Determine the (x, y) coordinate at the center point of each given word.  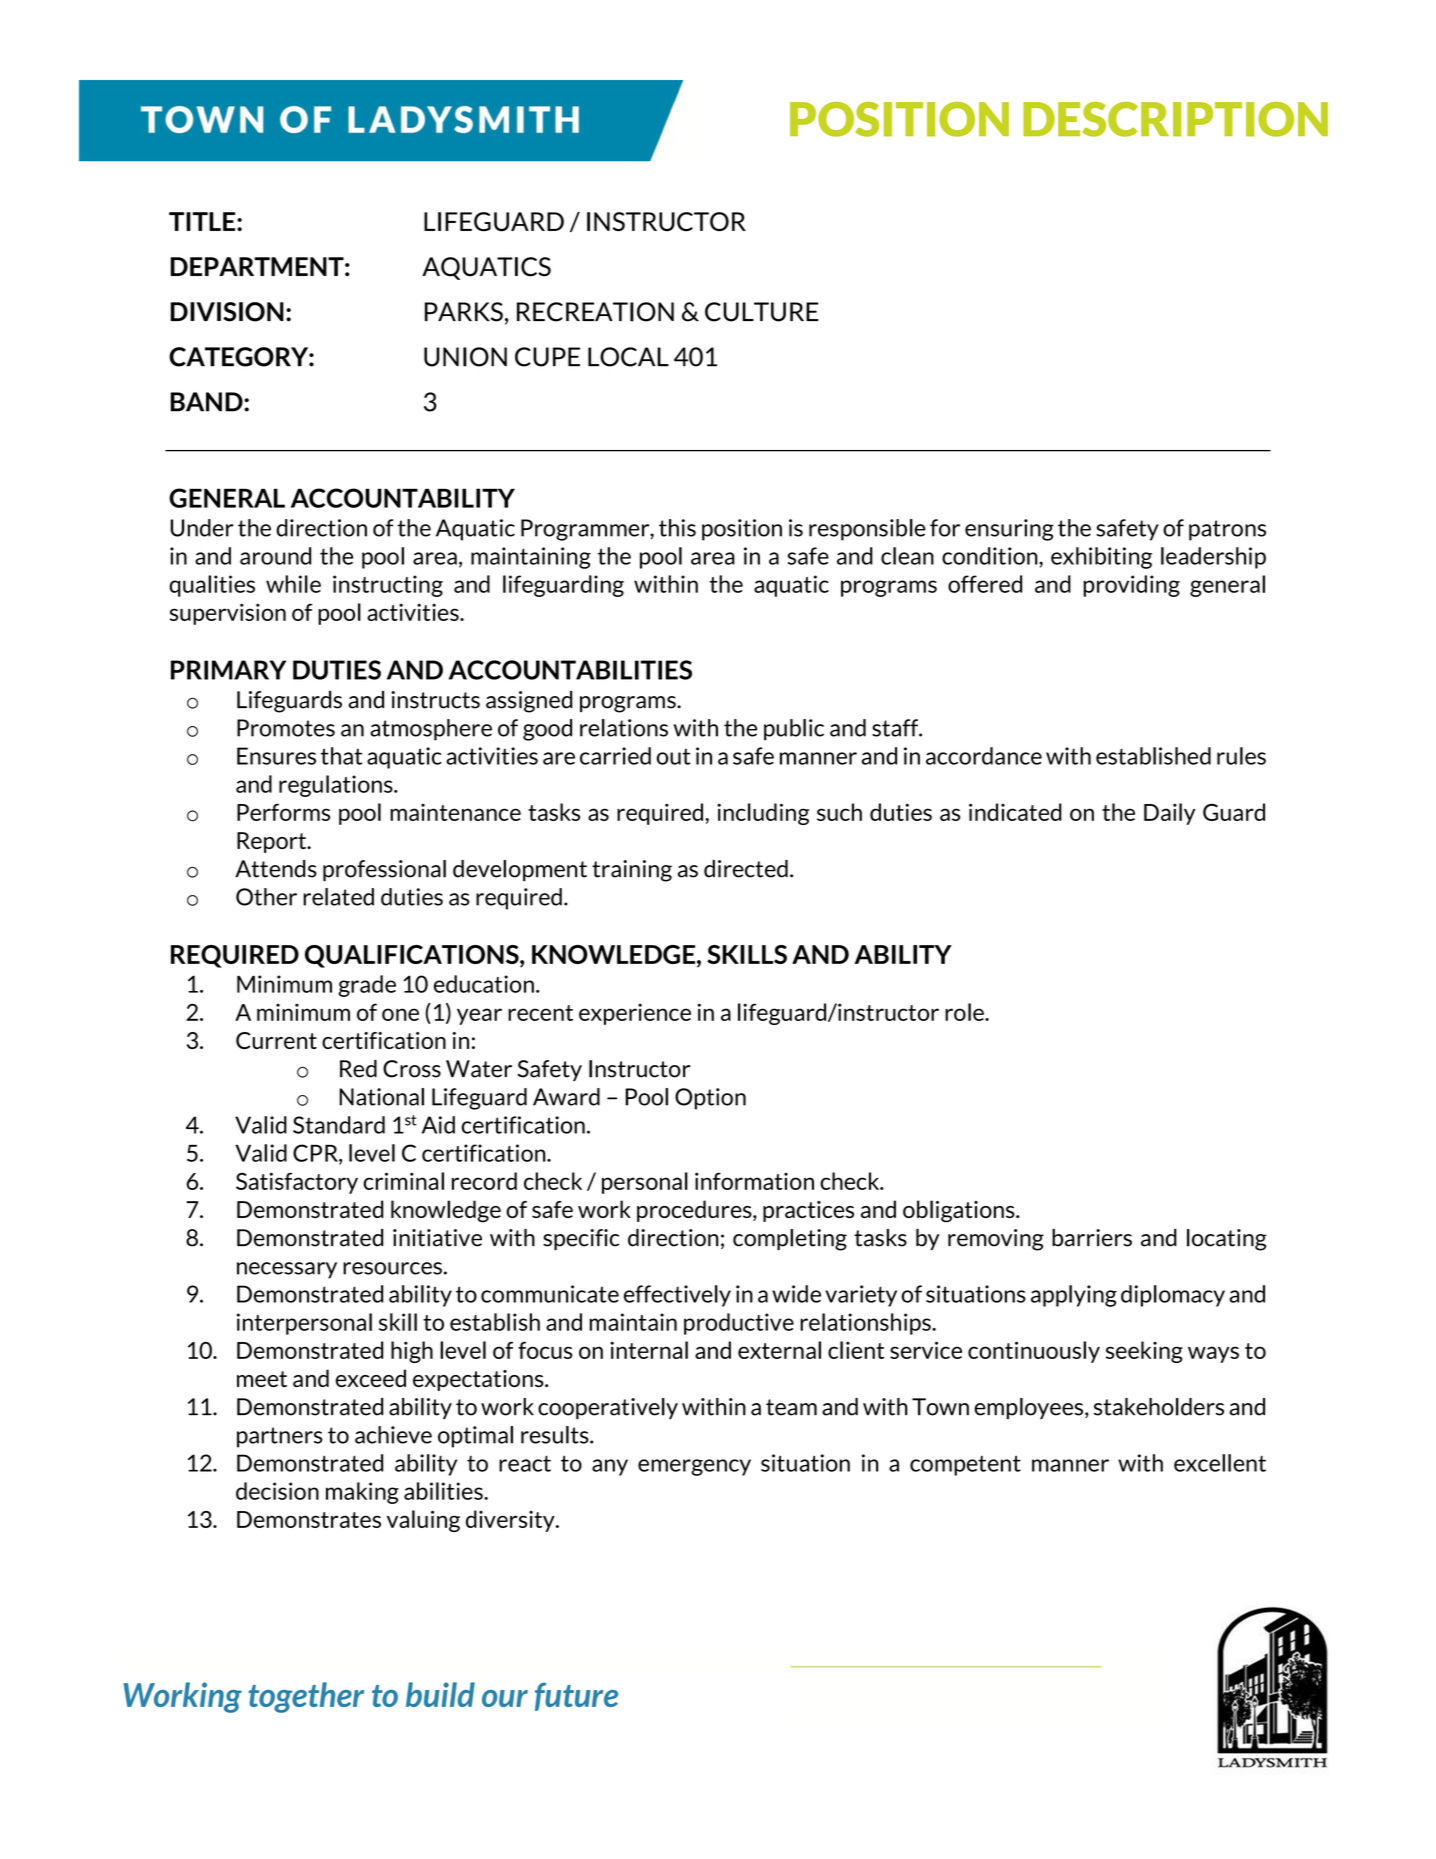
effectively (677, 1296)
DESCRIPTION (1175, 119)
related (338, 897)
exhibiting (1101, 558)
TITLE (202, 221)
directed (746, 869)
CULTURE (762, 312)
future (576, 1696)
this (677, 528)
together (306, 1697)
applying (1074, 1296)
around (275, 556)
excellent (1220, 1463)
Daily (1170, 814)
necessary (287, 1270)
